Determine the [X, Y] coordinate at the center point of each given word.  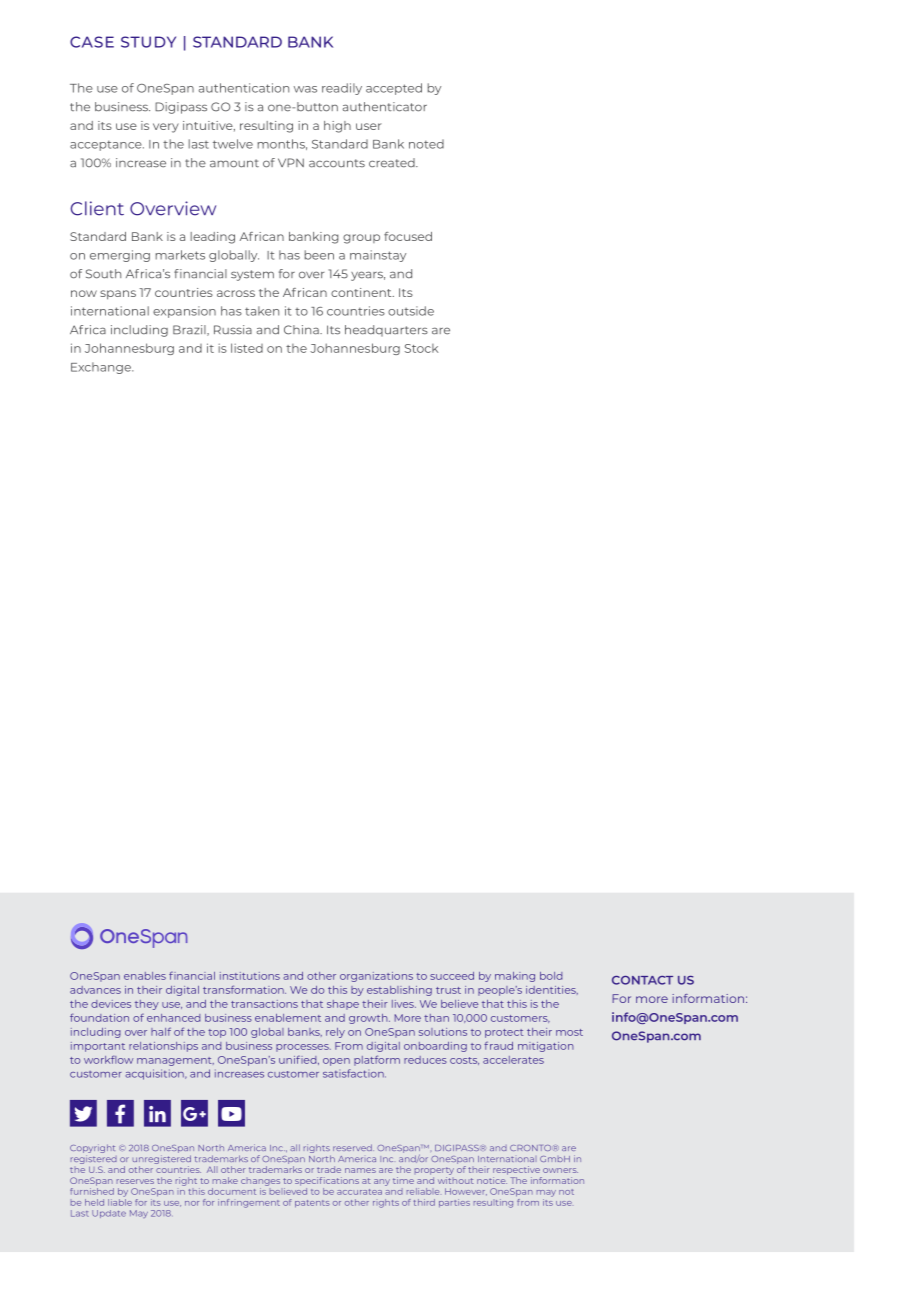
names [360, 1170]
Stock [421, 348]
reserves [135, 1181]
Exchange [102, 368]
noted [426, 144]
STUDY [148, 42]
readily [342, 89]
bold [551, 976]
